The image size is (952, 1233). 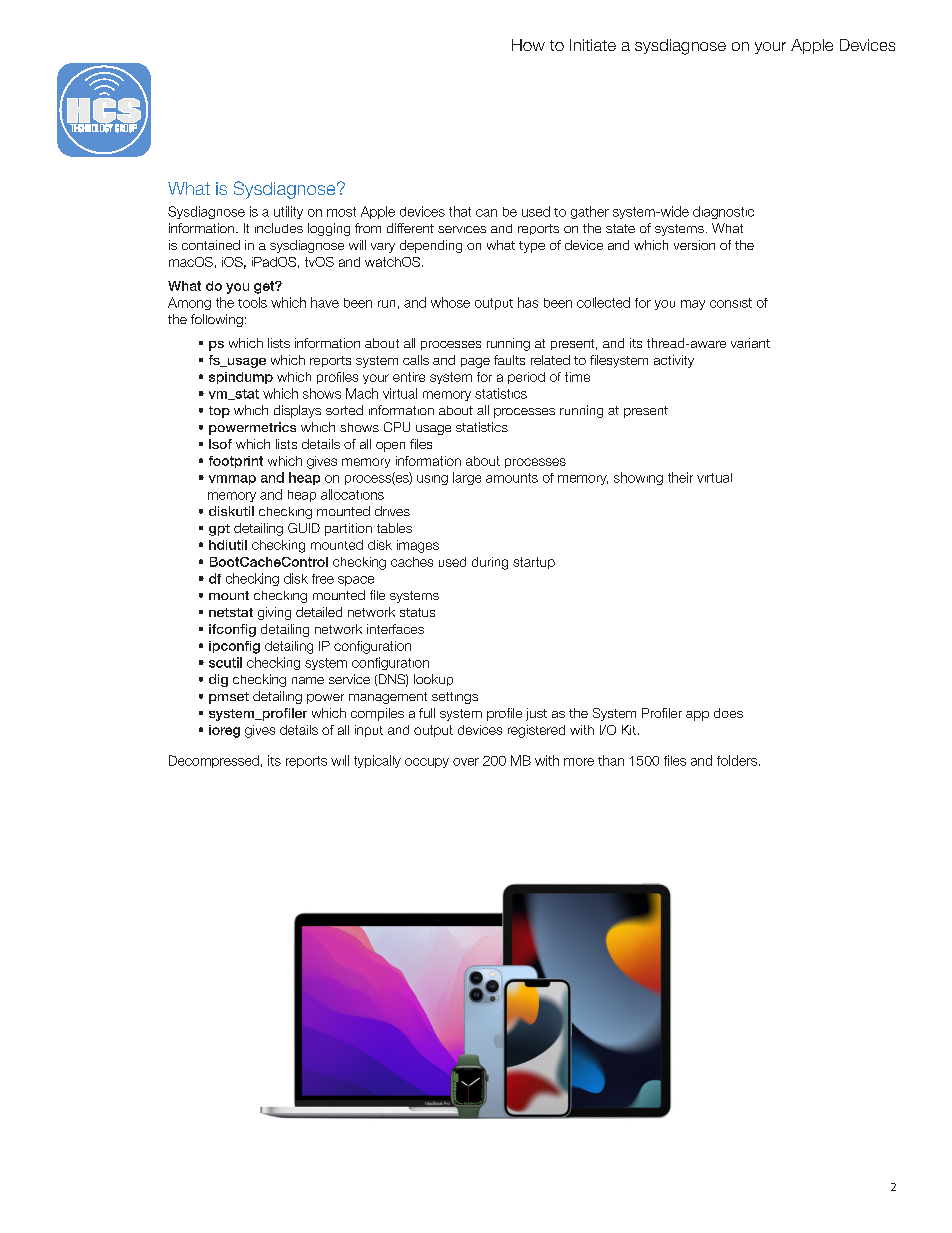 I want to click on over, so click(x=466, y=762).
